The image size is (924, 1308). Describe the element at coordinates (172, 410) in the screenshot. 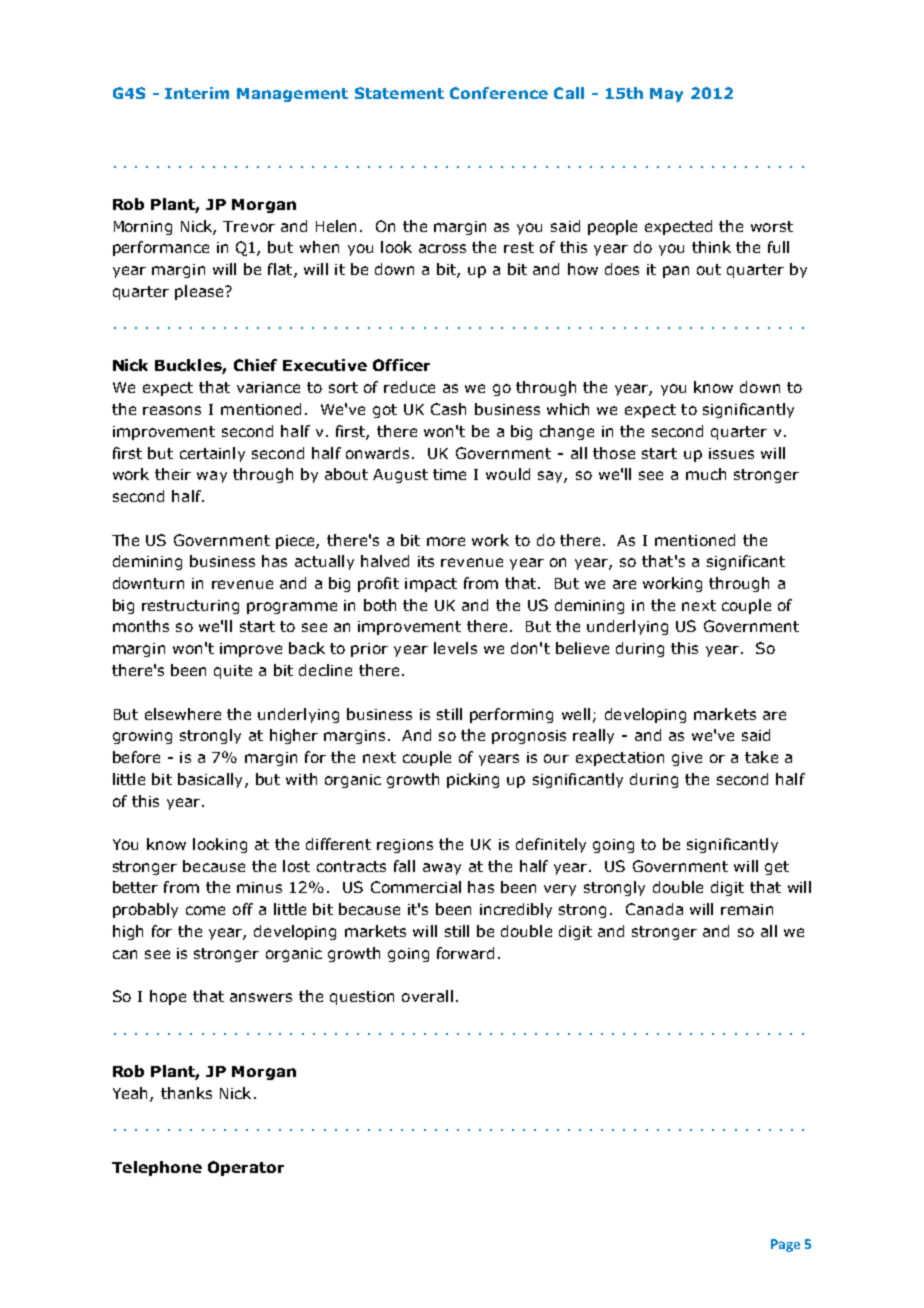

I see `reasons` at that location.
